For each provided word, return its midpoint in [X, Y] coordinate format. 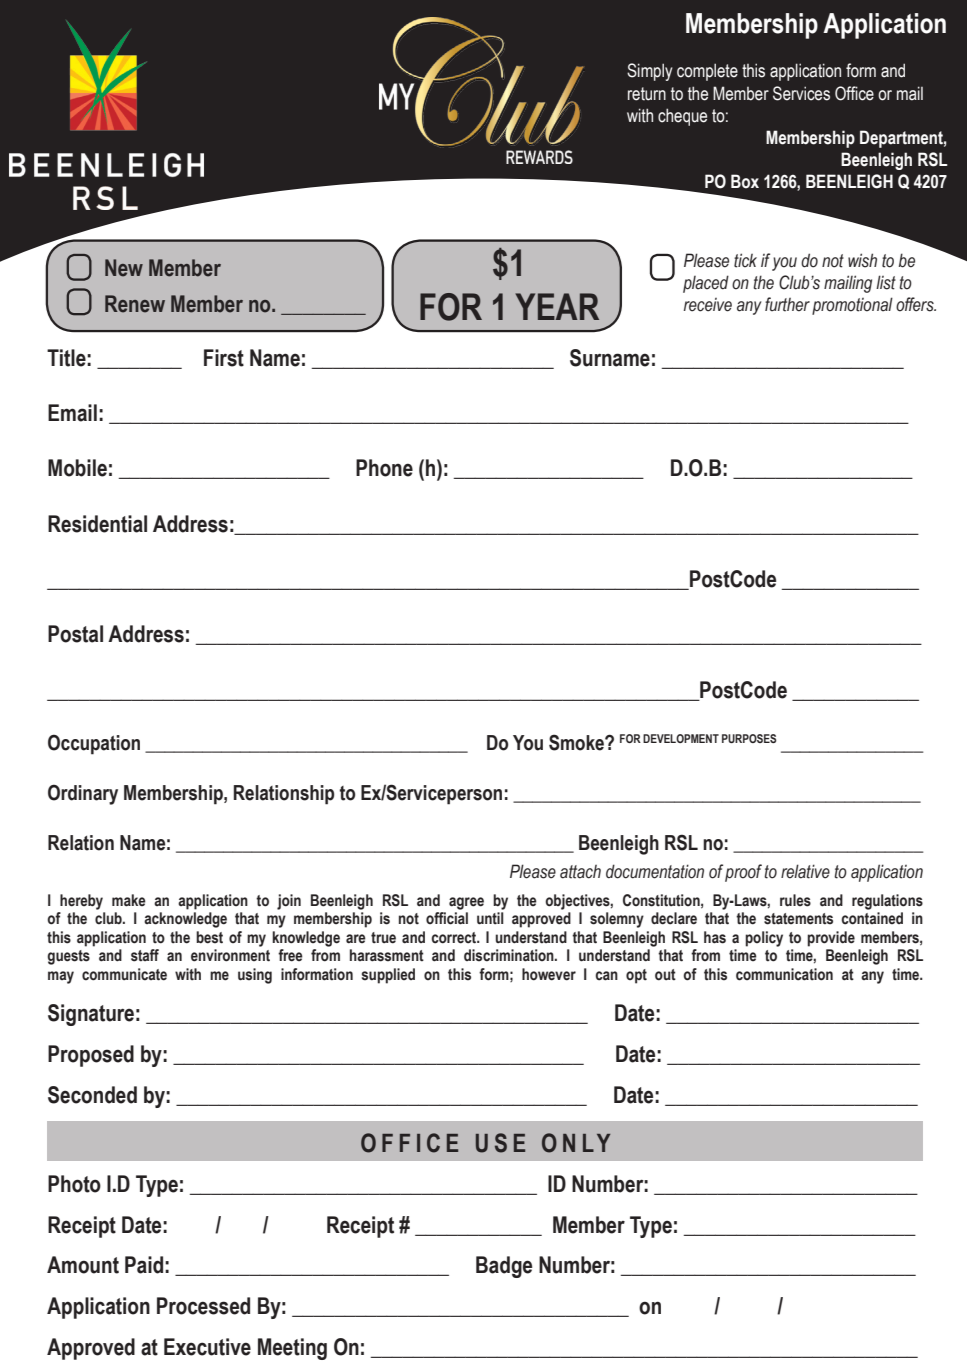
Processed [203, 1306]
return [647, 94]
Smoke [577, 742]
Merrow [159, 240]
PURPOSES [749, 738]
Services [801, 93]
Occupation [94, 744]
